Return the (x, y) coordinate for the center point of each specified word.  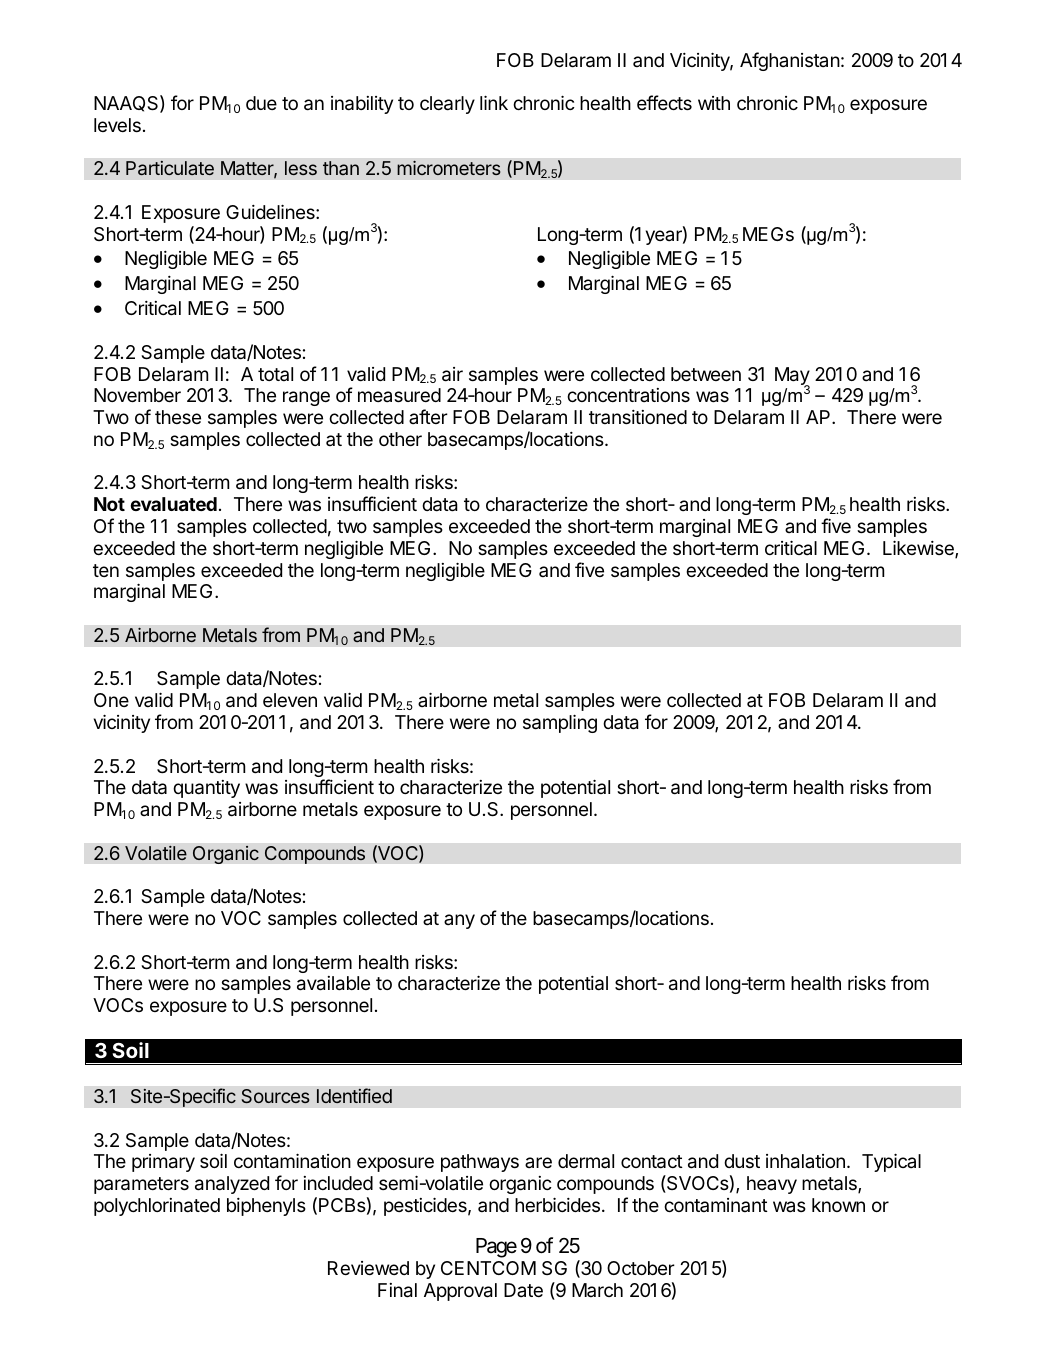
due (261, 103)
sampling (560, 723)
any (459, 921)
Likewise (919, 549)
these (178, 417)
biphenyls (266, 1207)
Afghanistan (790, 61)
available (333, 983)
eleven (290, 700)
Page (496, 1248)
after (428, 416)
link (494, 102)
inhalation (805, 1161)
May (792, 377)
